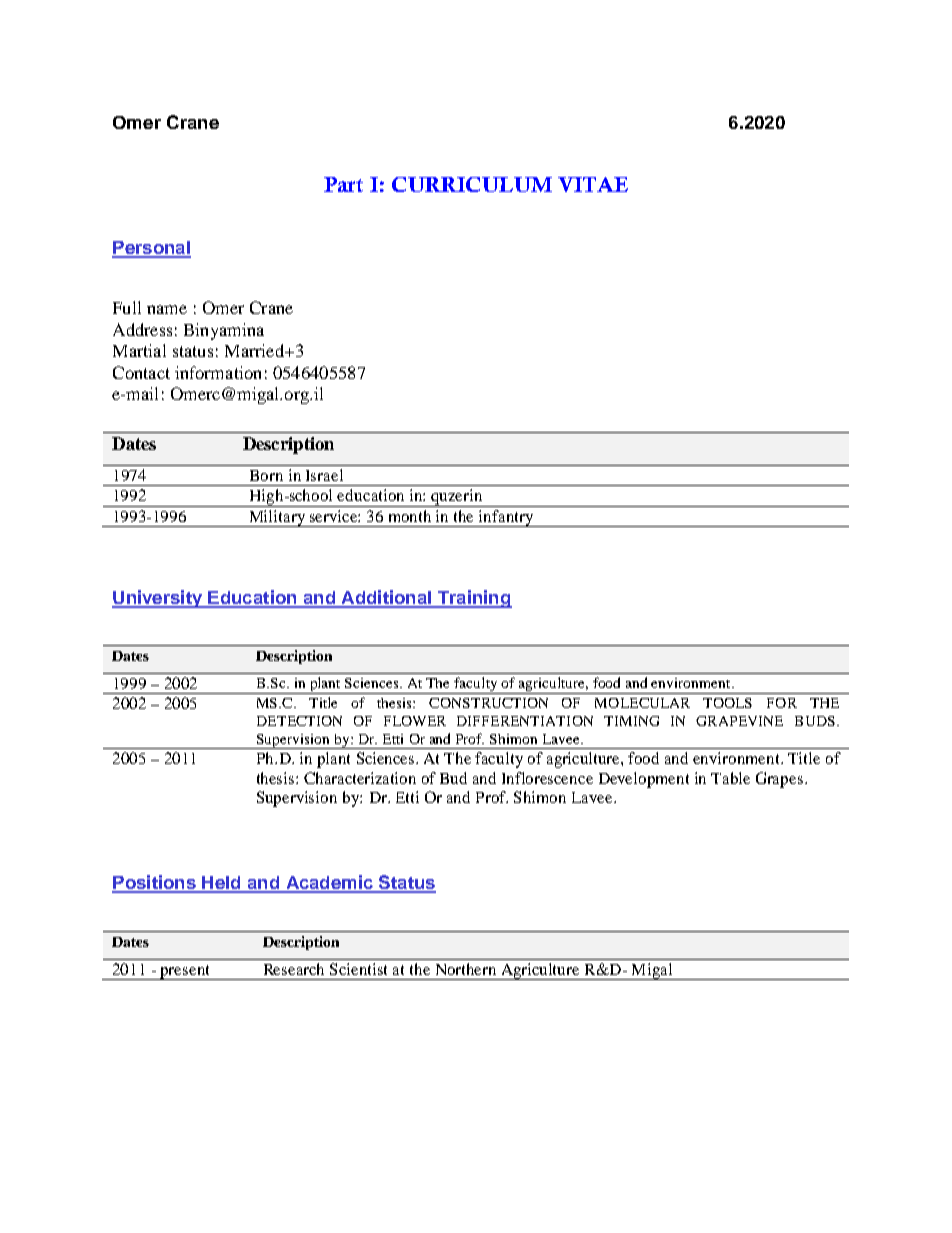 The height and width of the screenshot is (1233, 952). Describe the element at coordinates (473, 599) in the screenshot. I see `Training` at that location.
